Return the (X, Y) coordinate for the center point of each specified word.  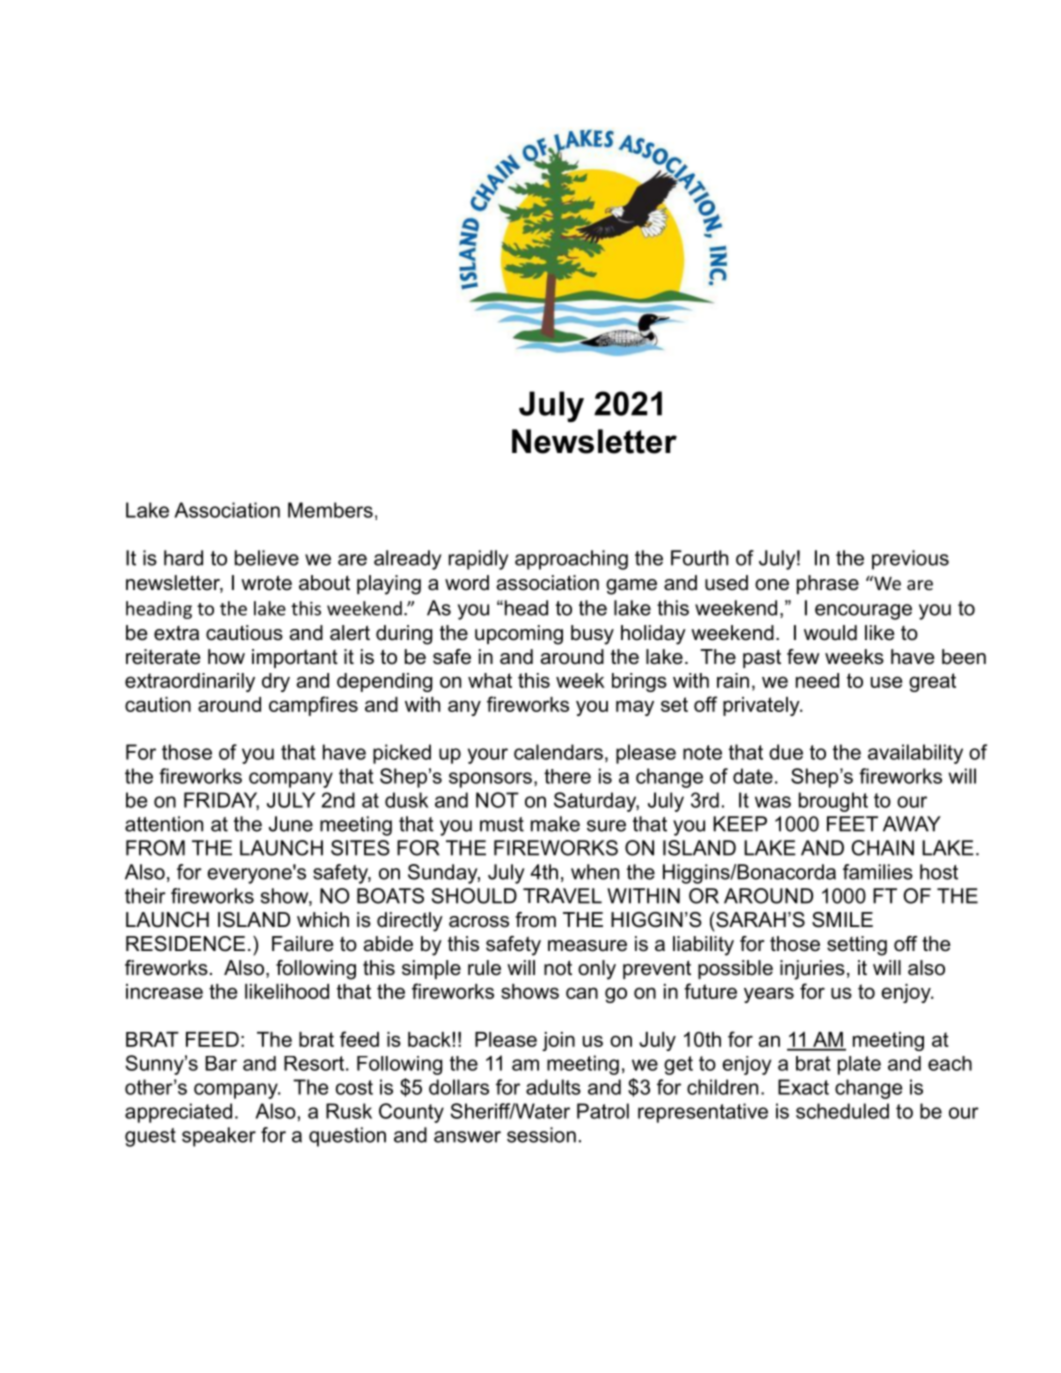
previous (910, 560)
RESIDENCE (185, 944)
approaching (571, 560)
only (597, 970)
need (817, 680)
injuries (812, 970)
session (541, 1135)
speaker (219, 1137)
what (490, 680)
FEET (852, 824)
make (555, 824)
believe (267, 558)
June (291, 824)
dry (276, 682)
